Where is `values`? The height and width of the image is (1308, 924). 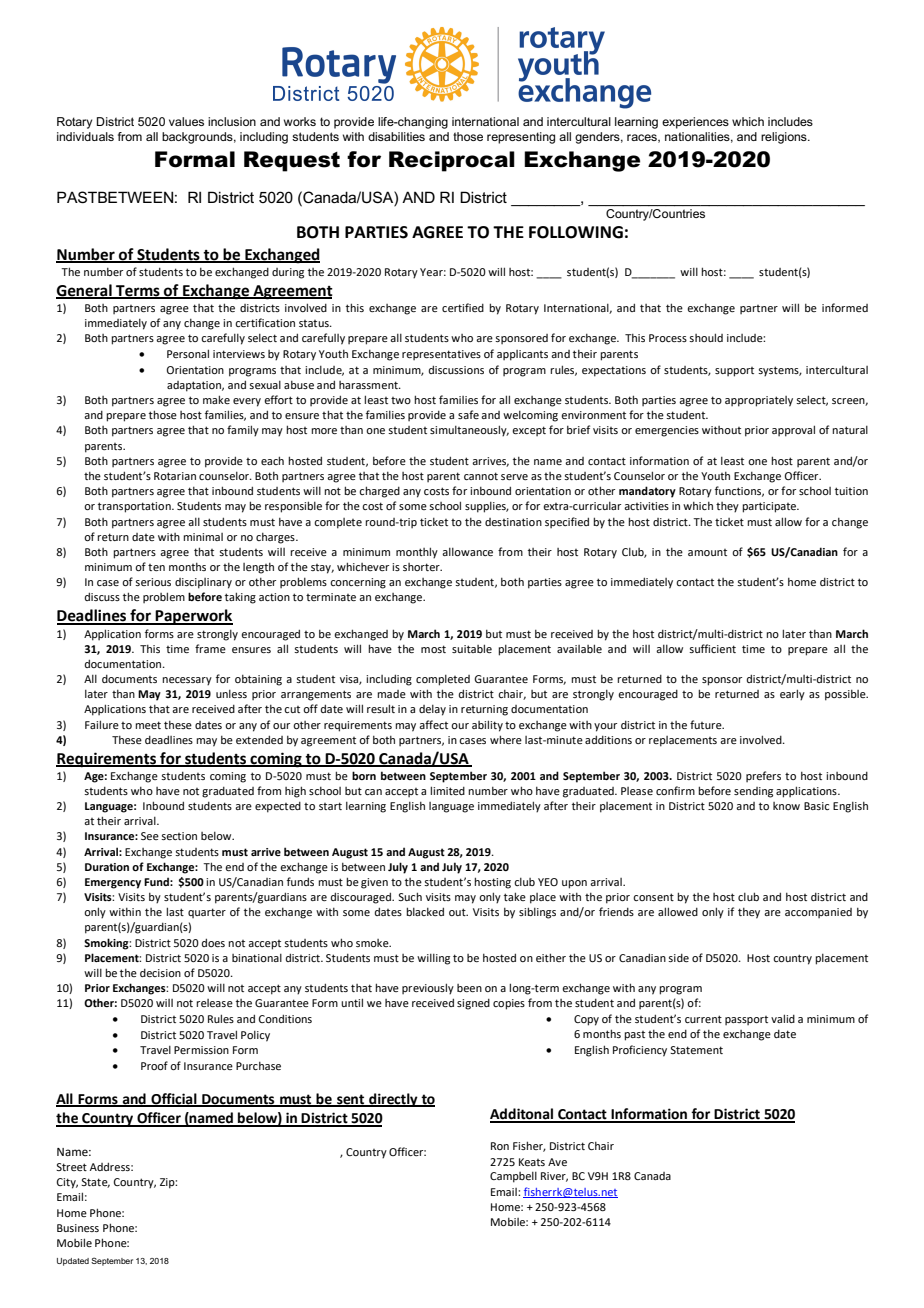 values is located at coordinates (186, 121).
